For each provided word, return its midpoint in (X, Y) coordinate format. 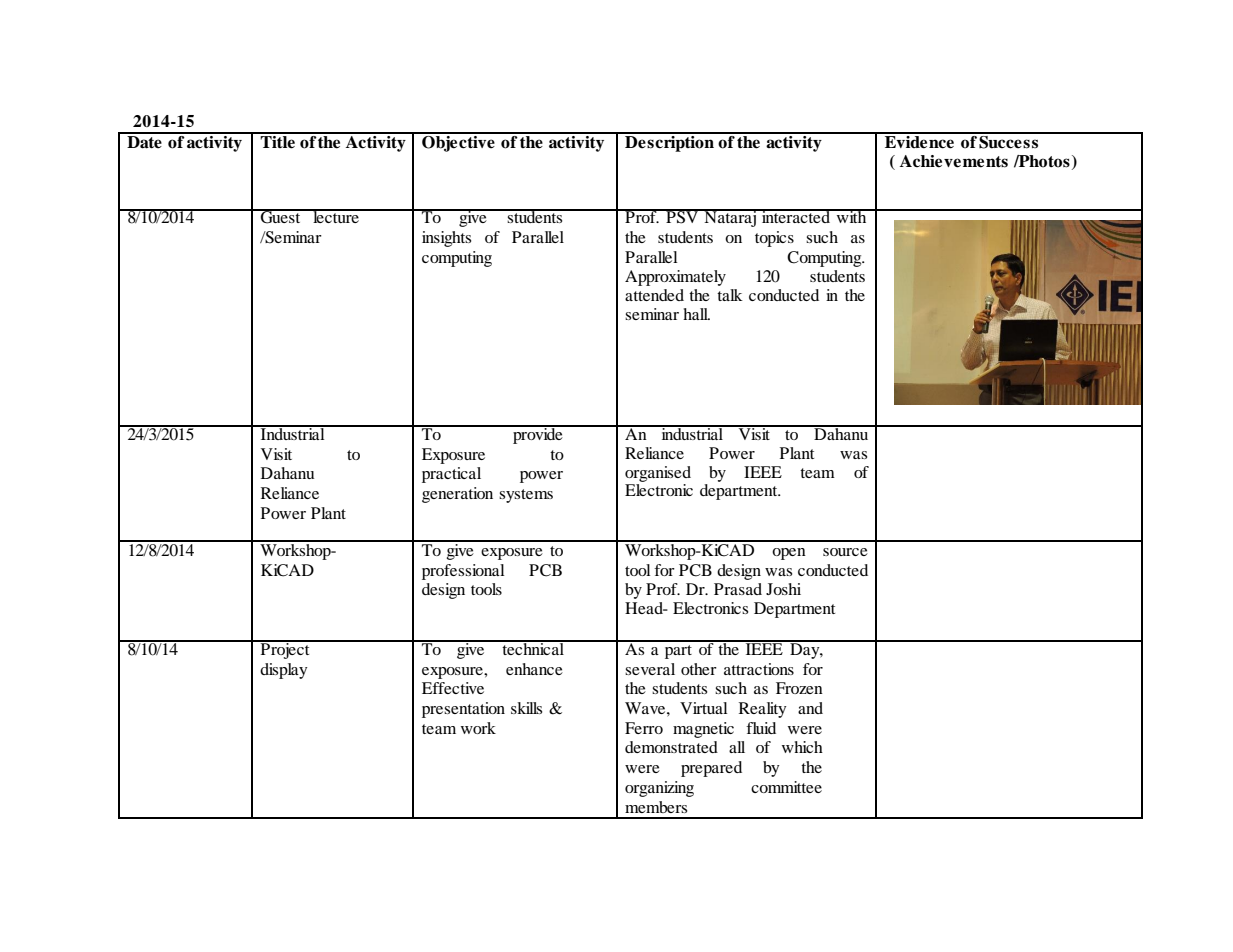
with (852, 216)
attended (654, 295)
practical (451, 475)
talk (730, 295)
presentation (463, 710)
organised (658, 474)
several (650, 669)
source (845, 552)
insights (446, 239)
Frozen (799, 688)
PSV (682, 216)
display (284, 671)
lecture (336, 216)
